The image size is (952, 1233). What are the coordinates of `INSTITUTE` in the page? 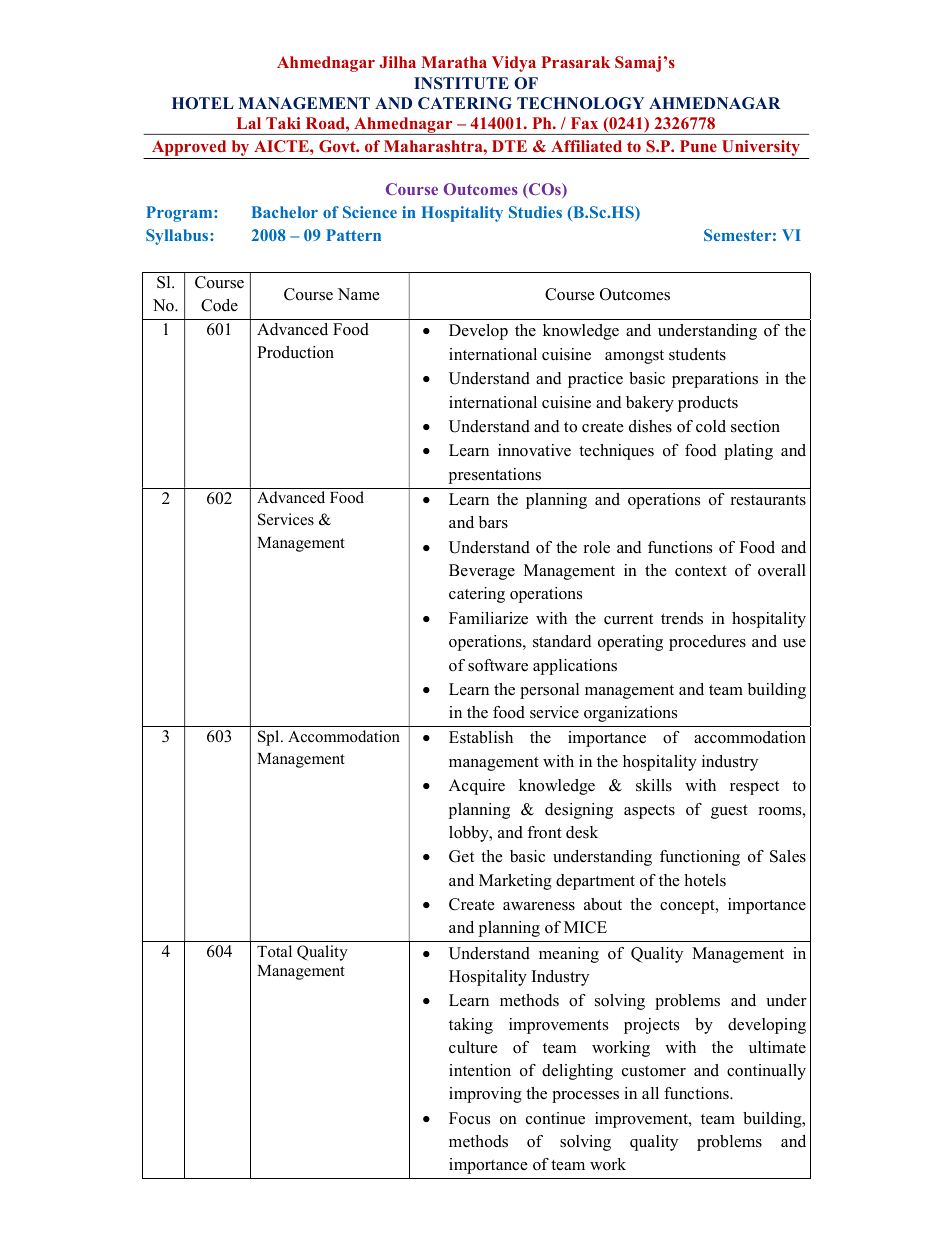 It's located at (461, 83).
